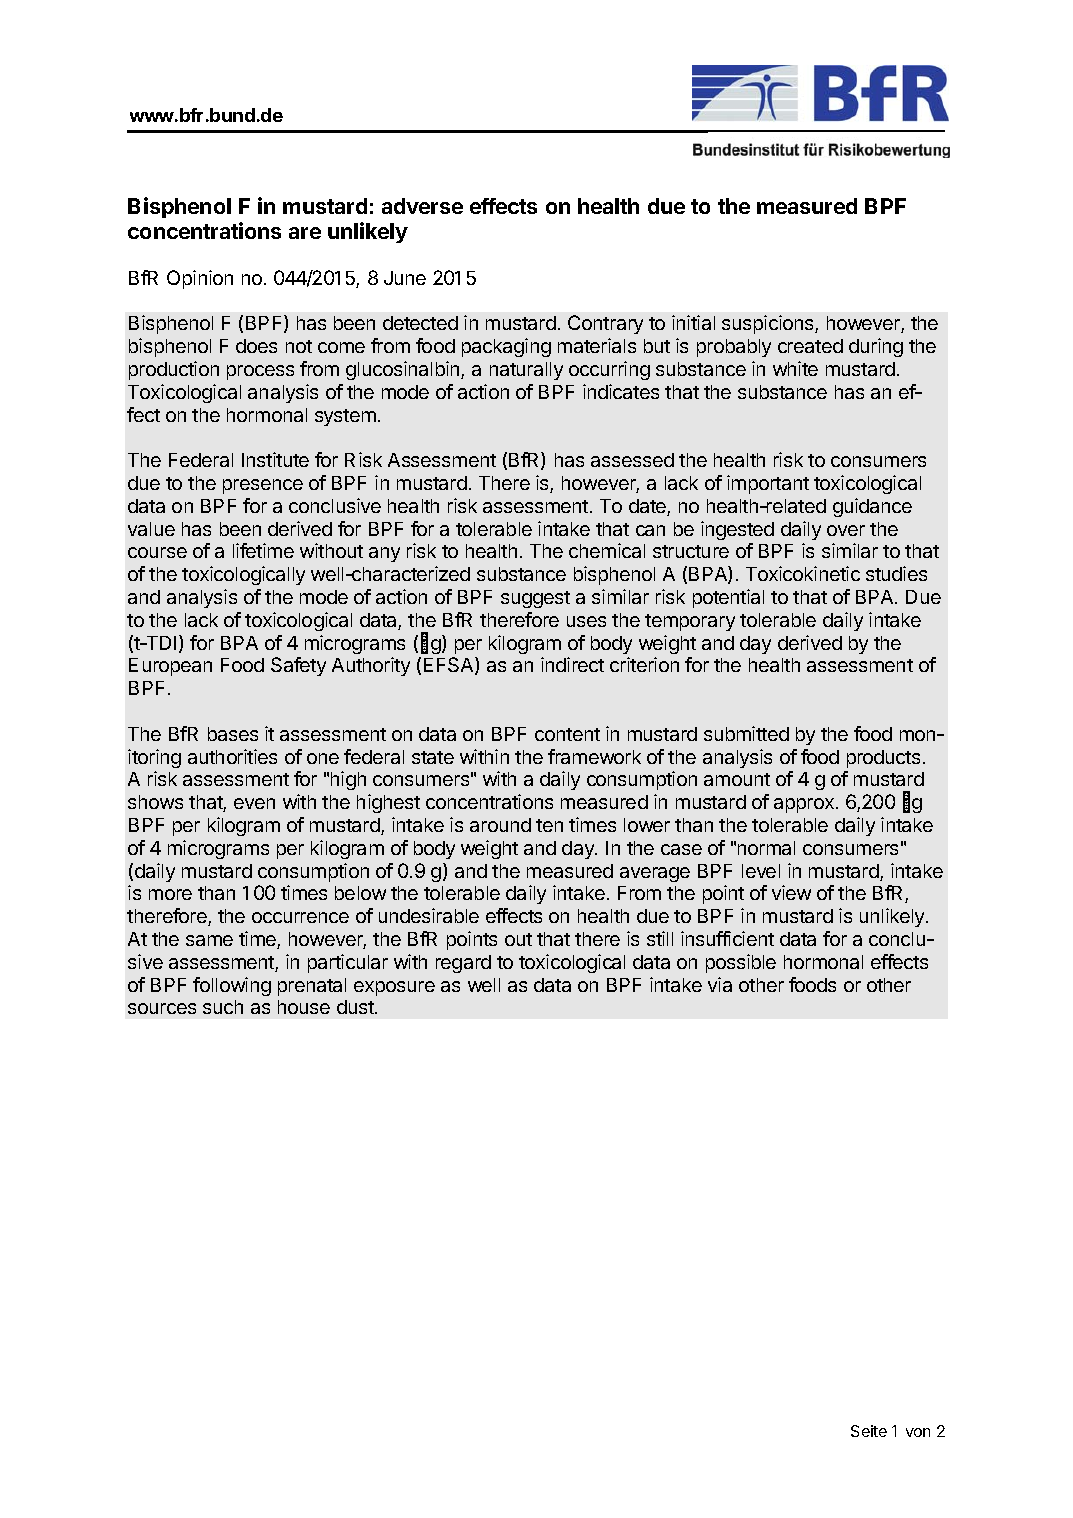  Describe the element at coordinates (223, 1007) in the screenshot. I see `such` at that location.
